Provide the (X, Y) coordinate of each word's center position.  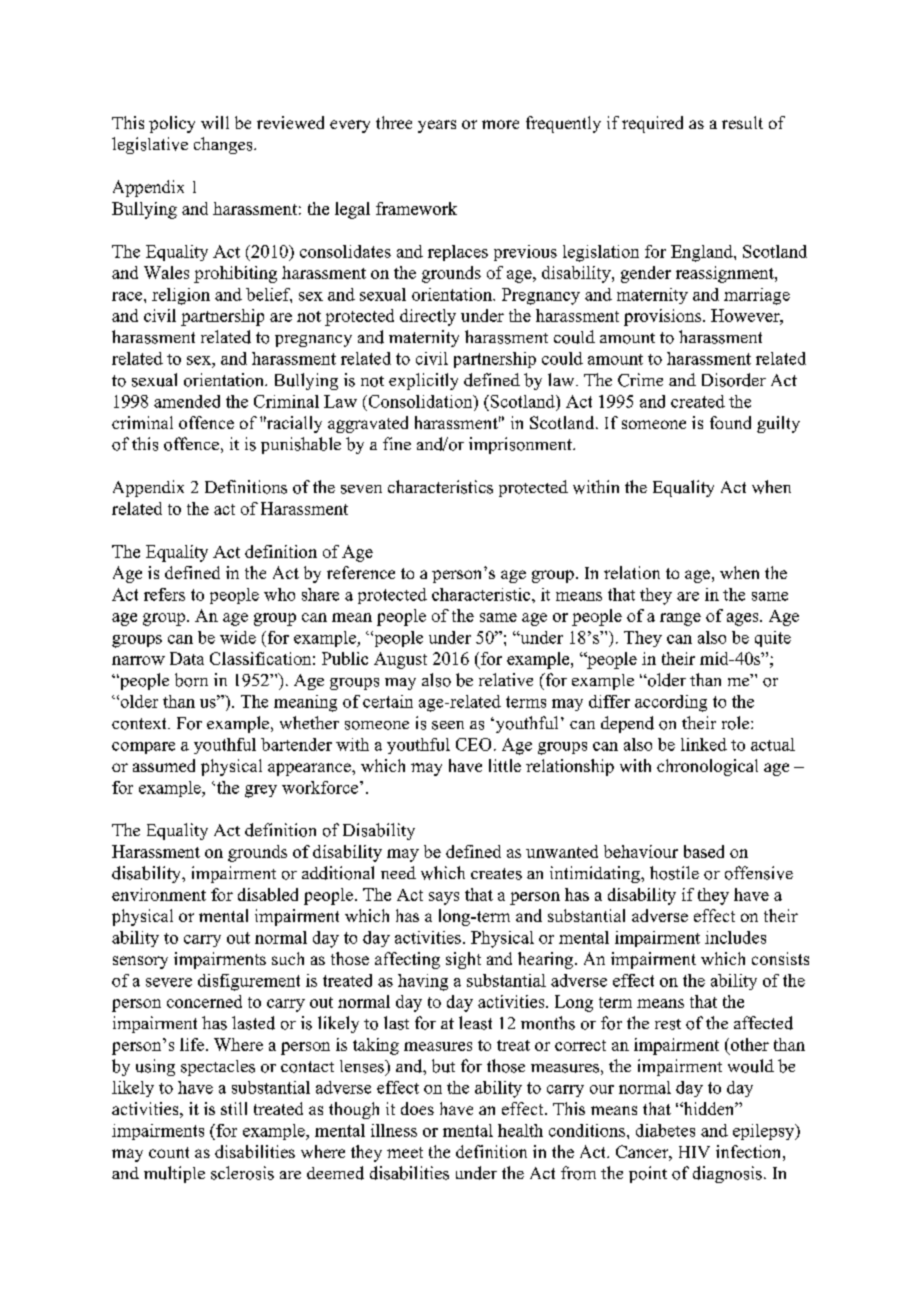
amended (187, 401)
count (169, 1152)
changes (224, 145)
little (505, 765)
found (730, 422)
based (704, 851)
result (742, 122)
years (437, 126)
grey (261, 791)
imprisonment (521, 445)
